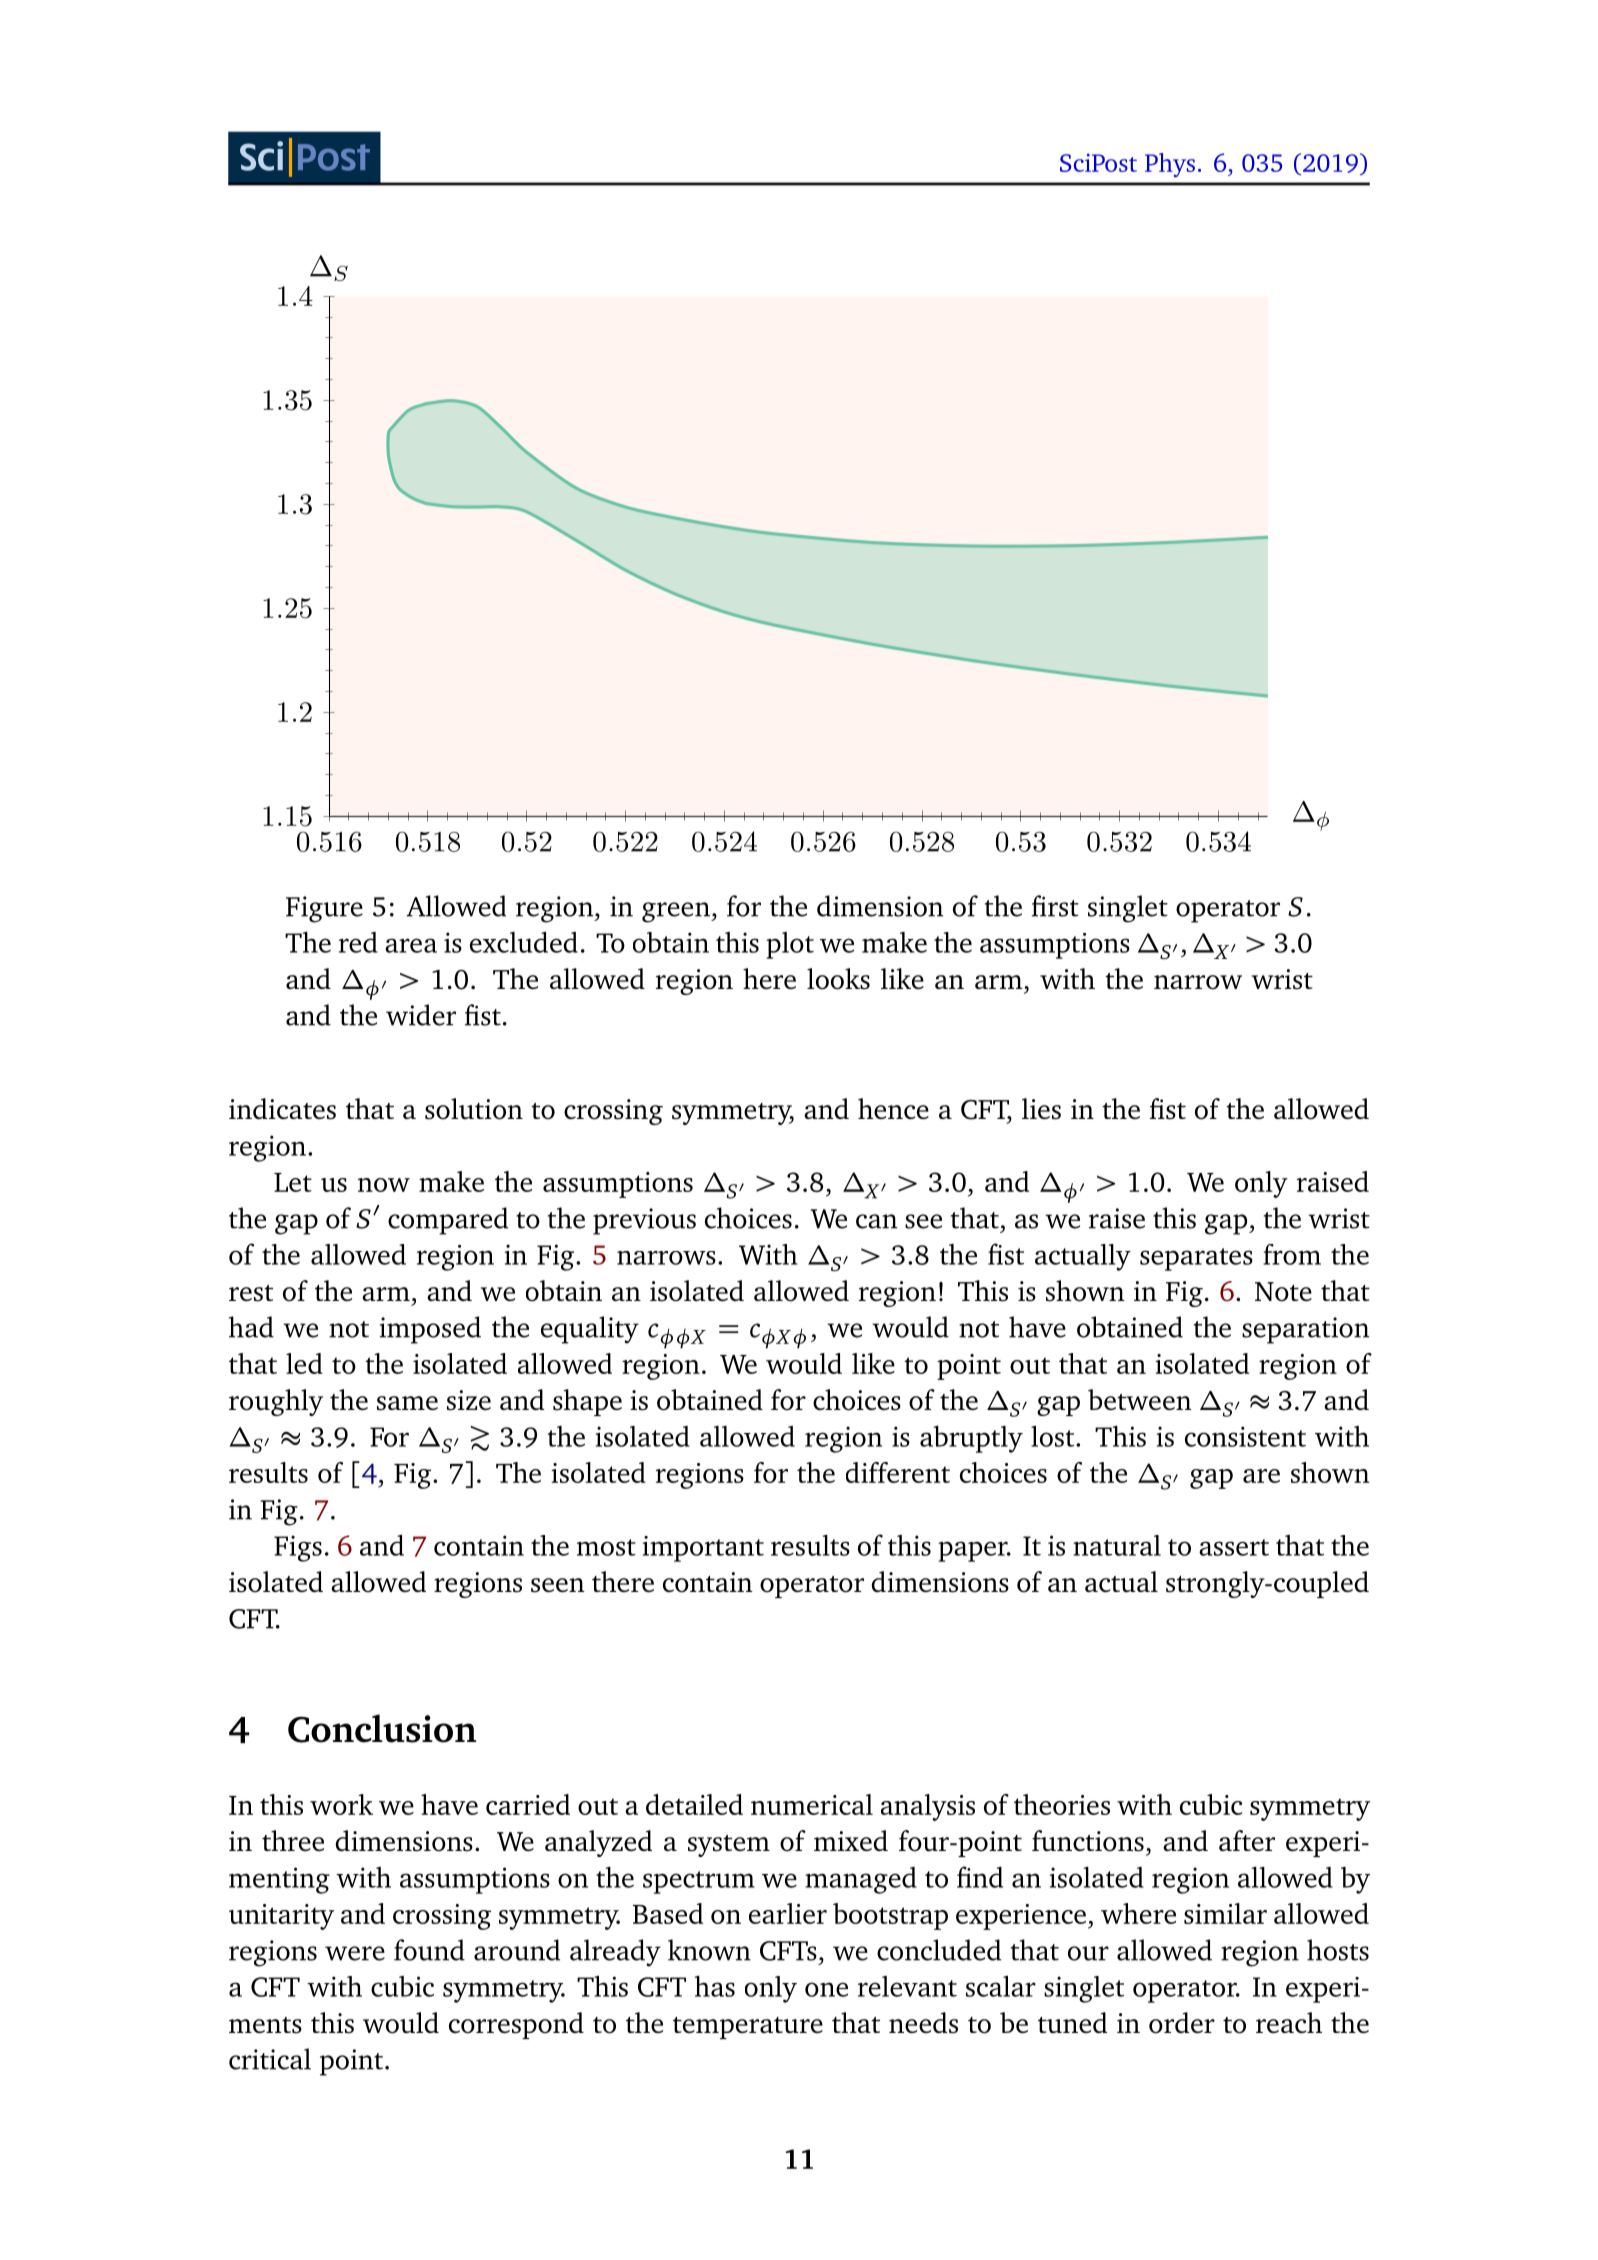 The width and height of the screenshot is (1598, 2260). Describe the element at coordinates (1055, 906) in the screenshot. I see `first` at that location.
